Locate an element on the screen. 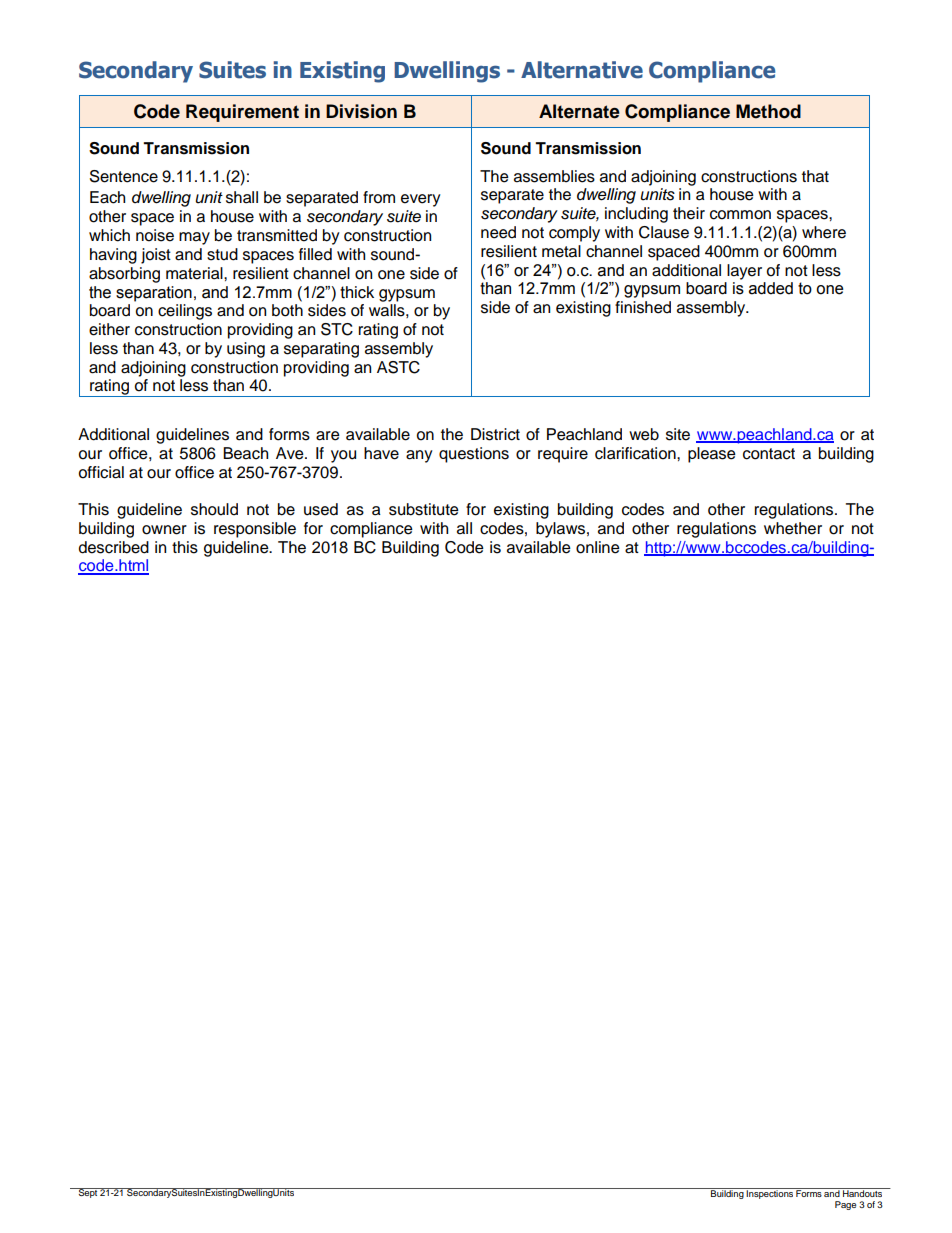 This screenshot has height=1233, width=952. whether is located at coordinates (793, 528).
